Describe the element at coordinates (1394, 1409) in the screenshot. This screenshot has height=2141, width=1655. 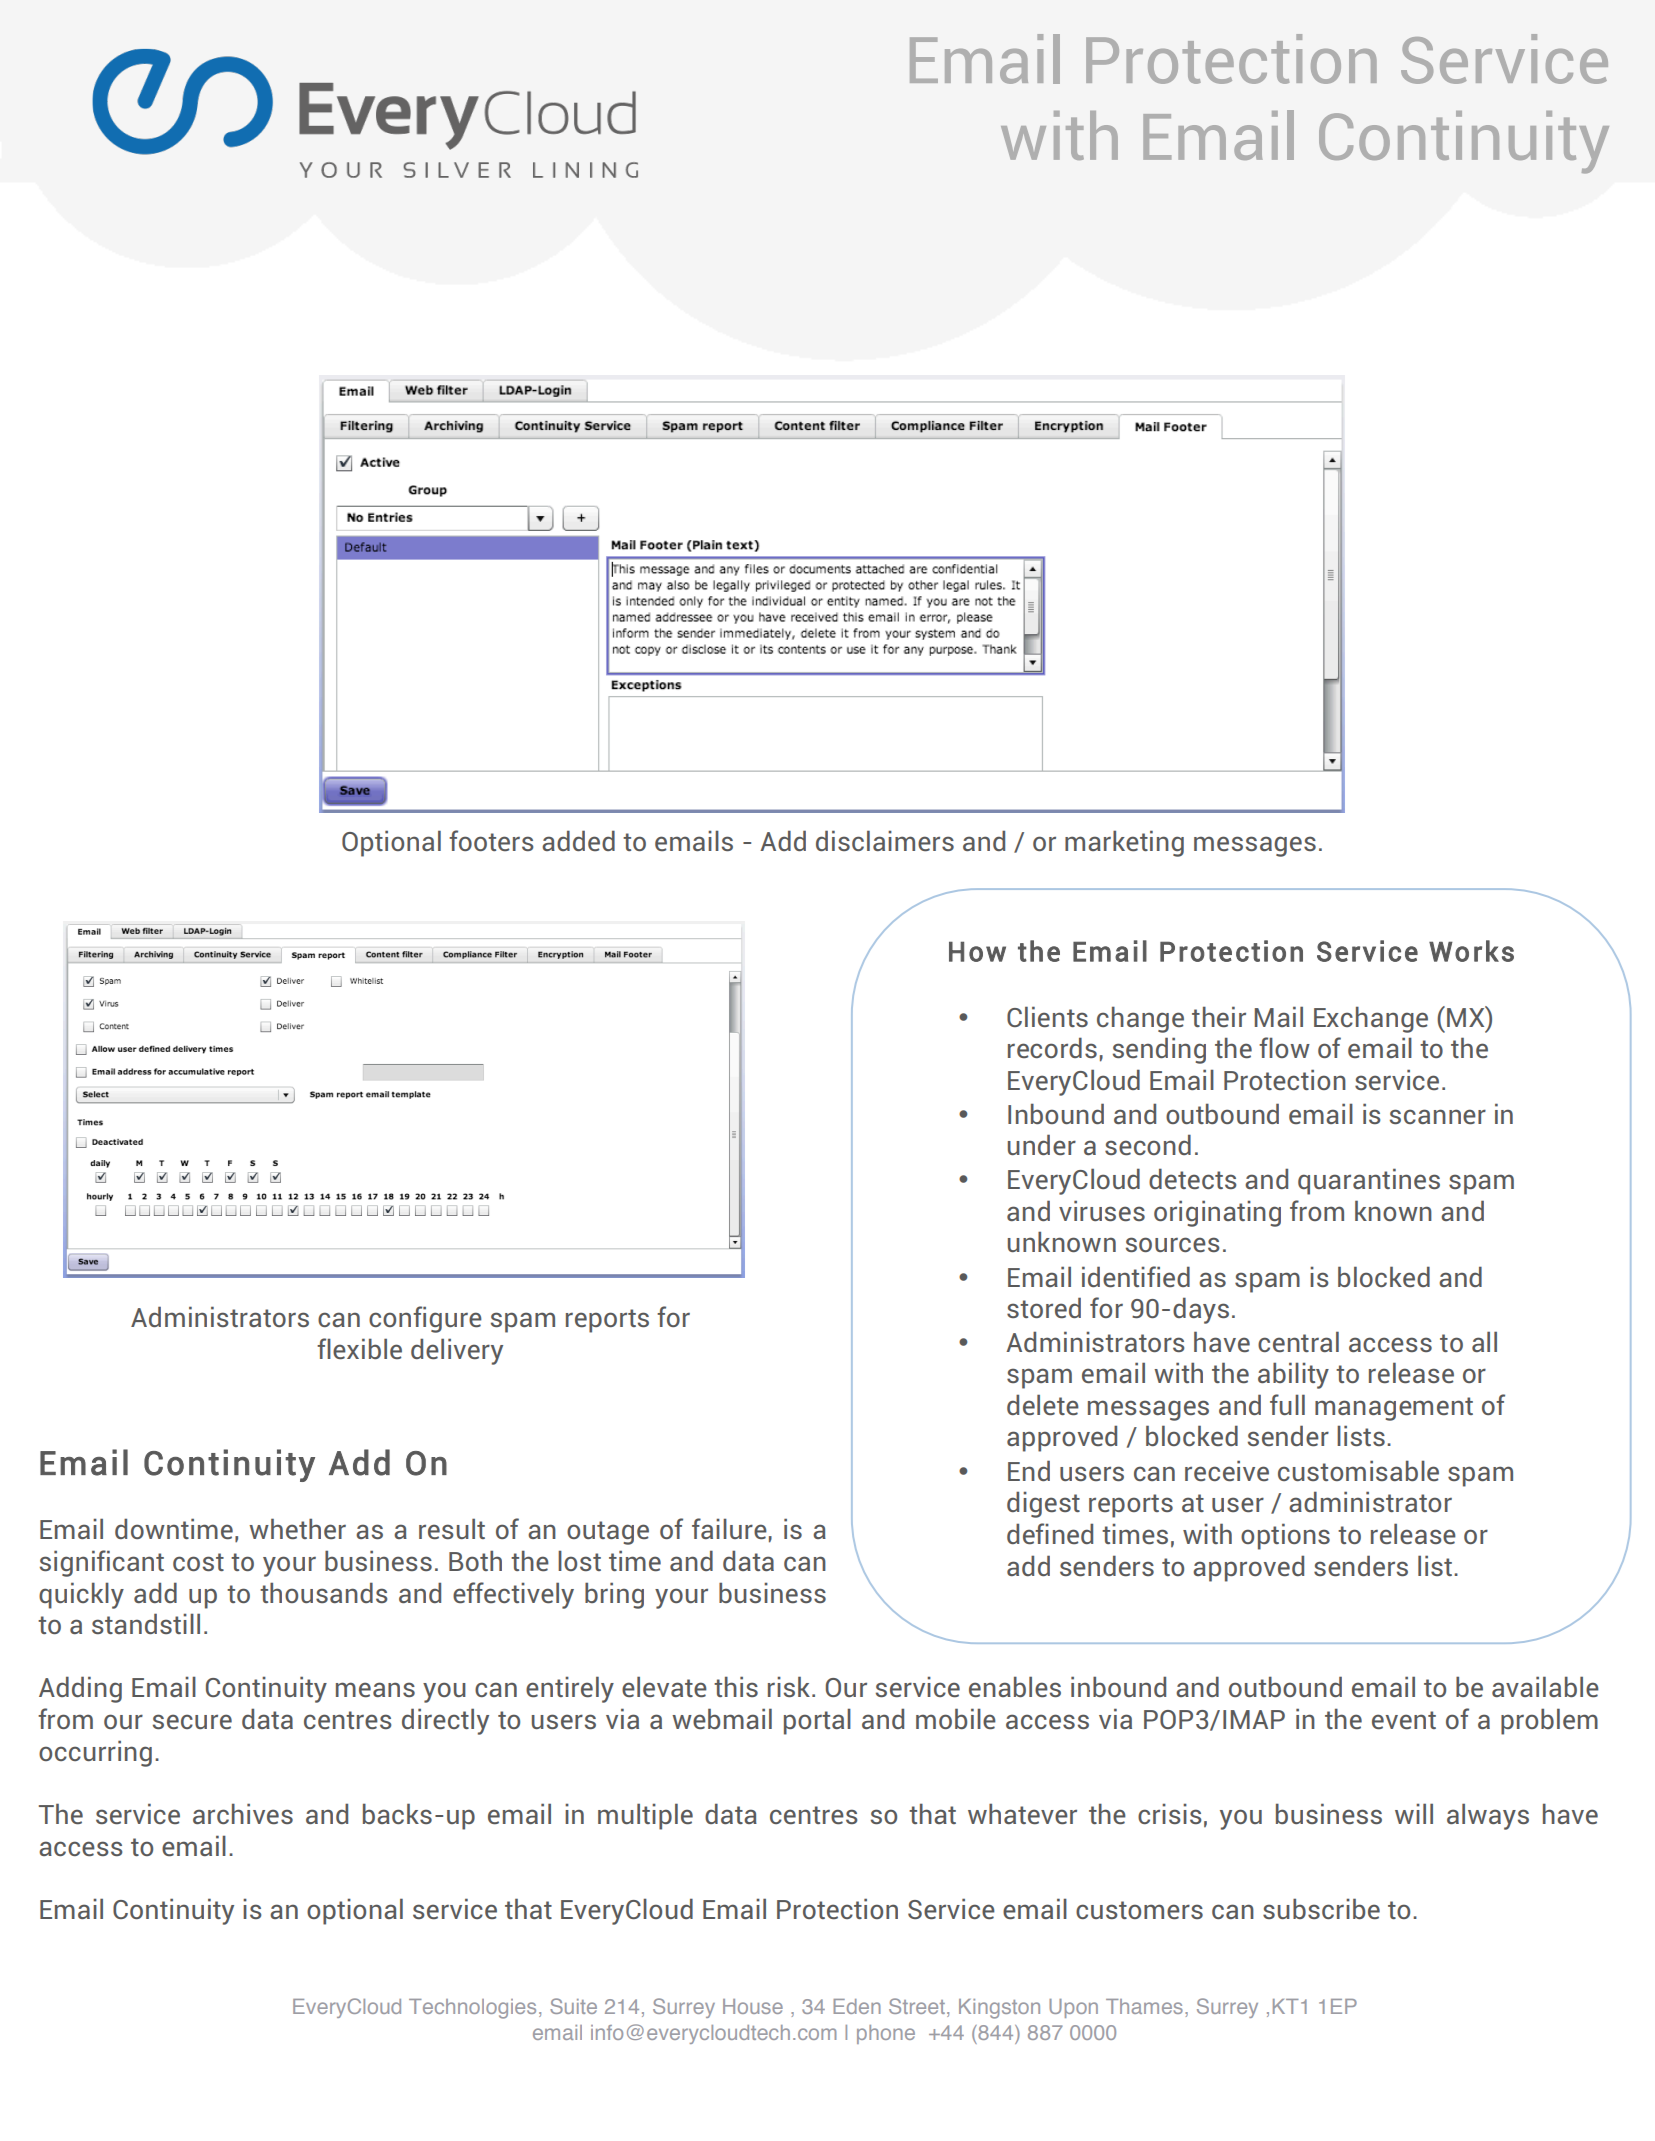
I see `management` at that location.
